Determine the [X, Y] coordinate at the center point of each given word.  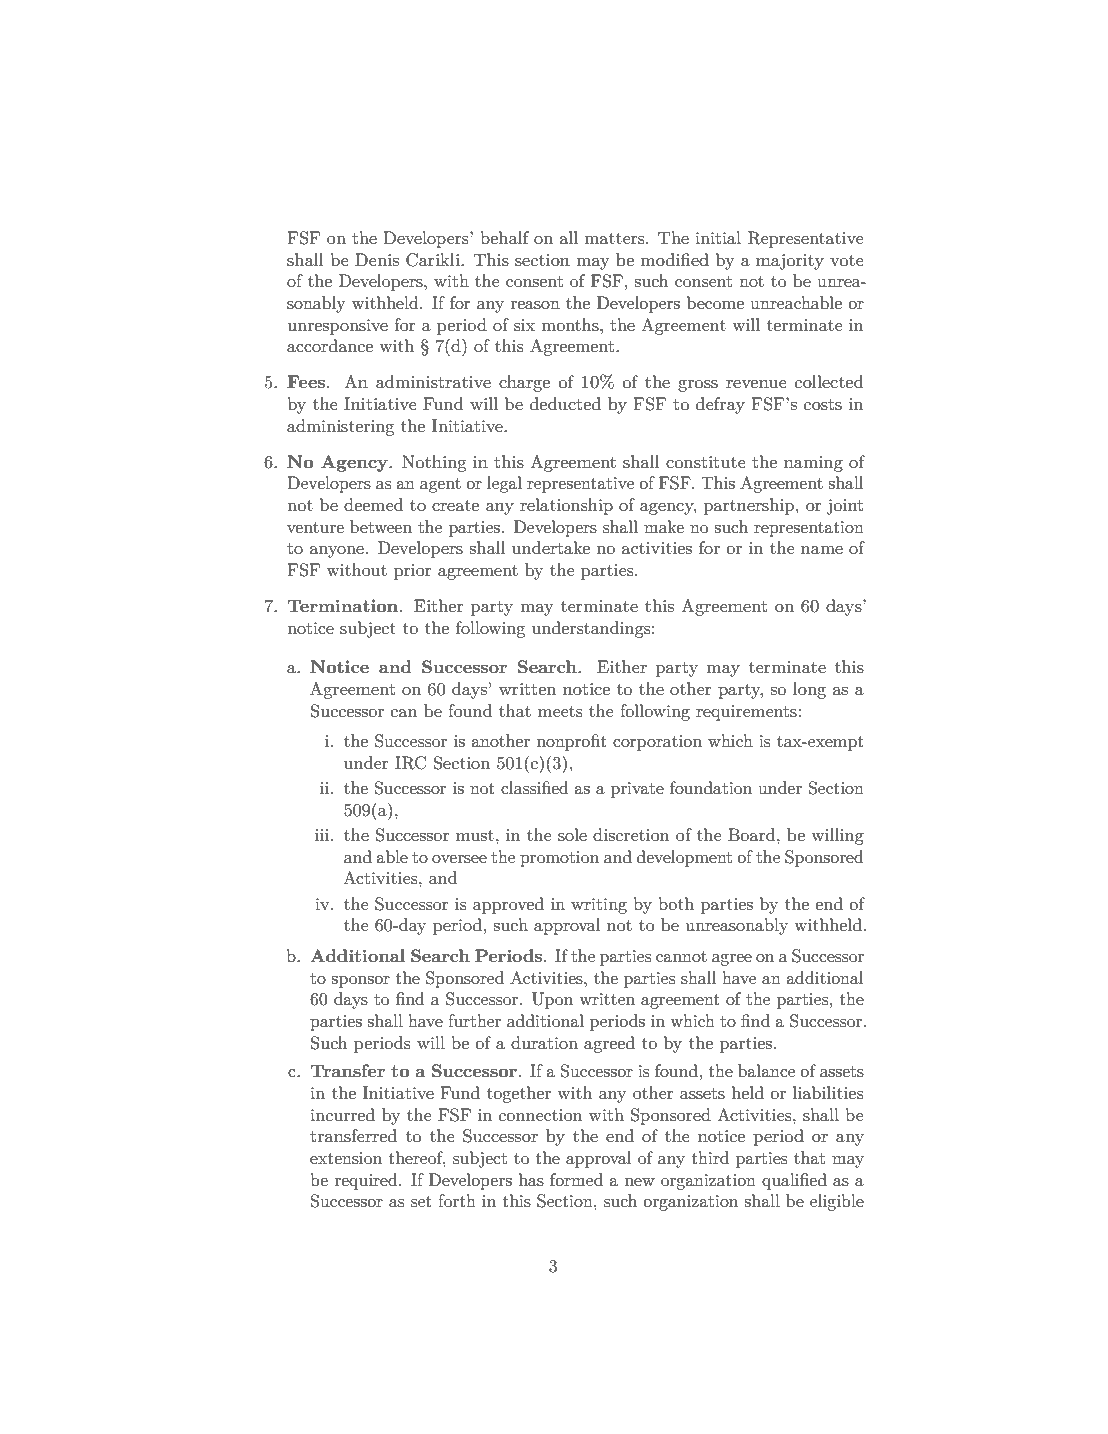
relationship [566, 506]
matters [616, 239]
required [367, 1181]
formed [576, 1179]
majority [790, 262]
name [822, 550]
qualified [794, 1181]
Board [753, 834]
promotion [559, 859]
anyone [337, 552]
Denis [377, 259]
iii [323, 835]
